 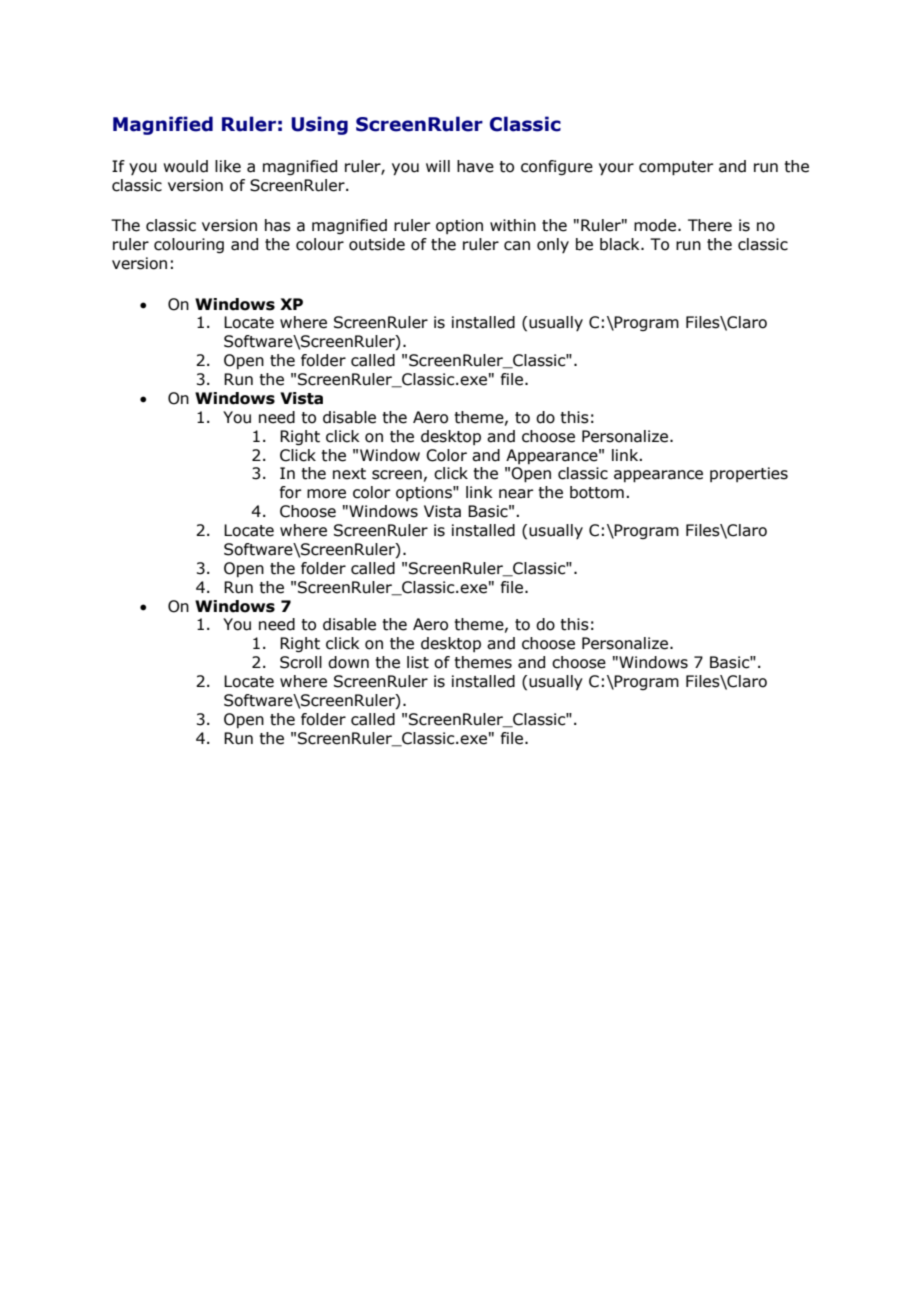 I want to click on computer, so click(x=676, y=168).
